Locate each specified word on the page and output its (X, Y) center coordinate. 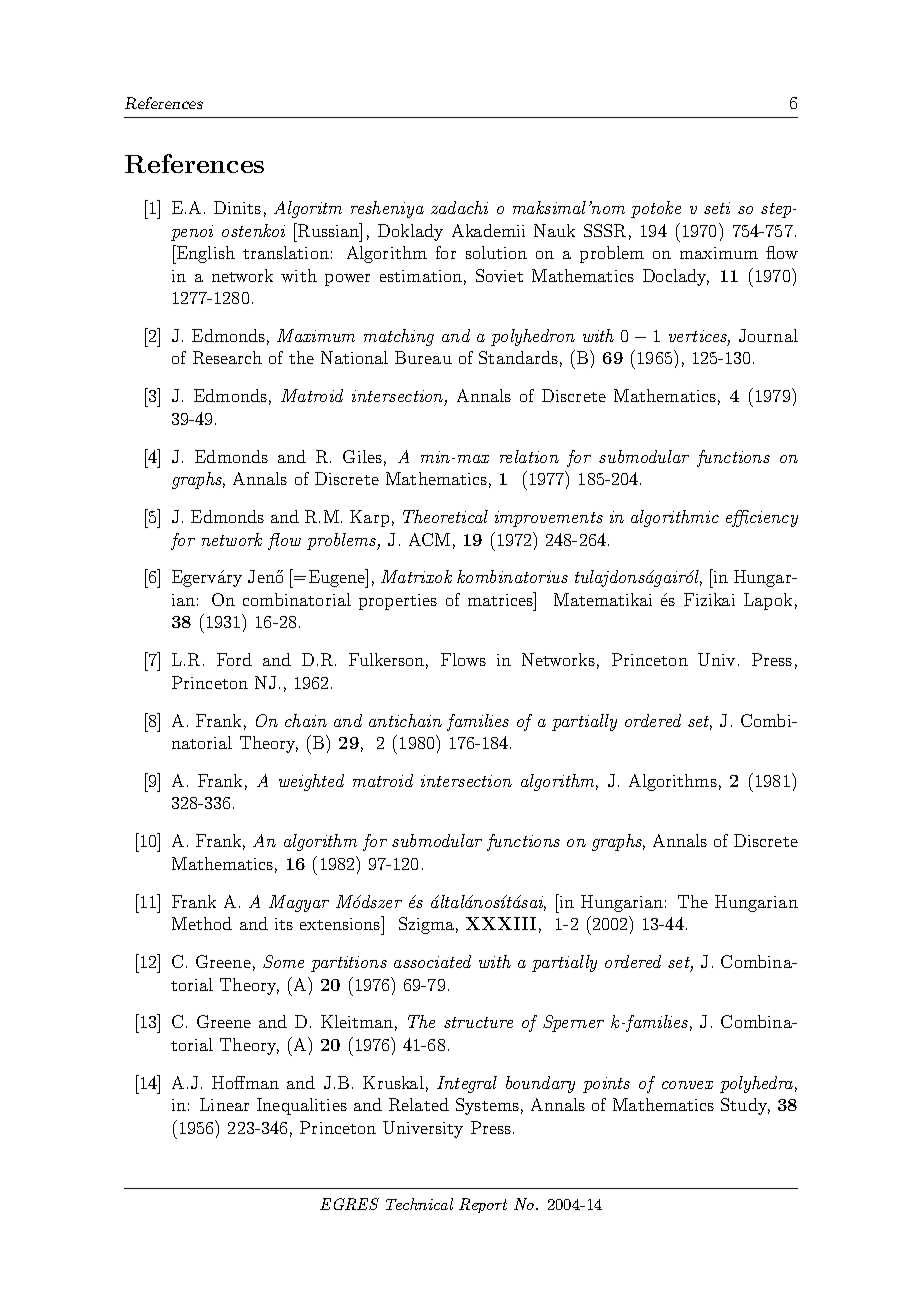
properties (398, 602)
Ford (234, 659)
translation (286, 252)
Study (745, 1106)
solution (496, 252)
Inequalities (302, 1106)
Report (483, 1205)
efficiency (762, 518)
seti (717, 208)
